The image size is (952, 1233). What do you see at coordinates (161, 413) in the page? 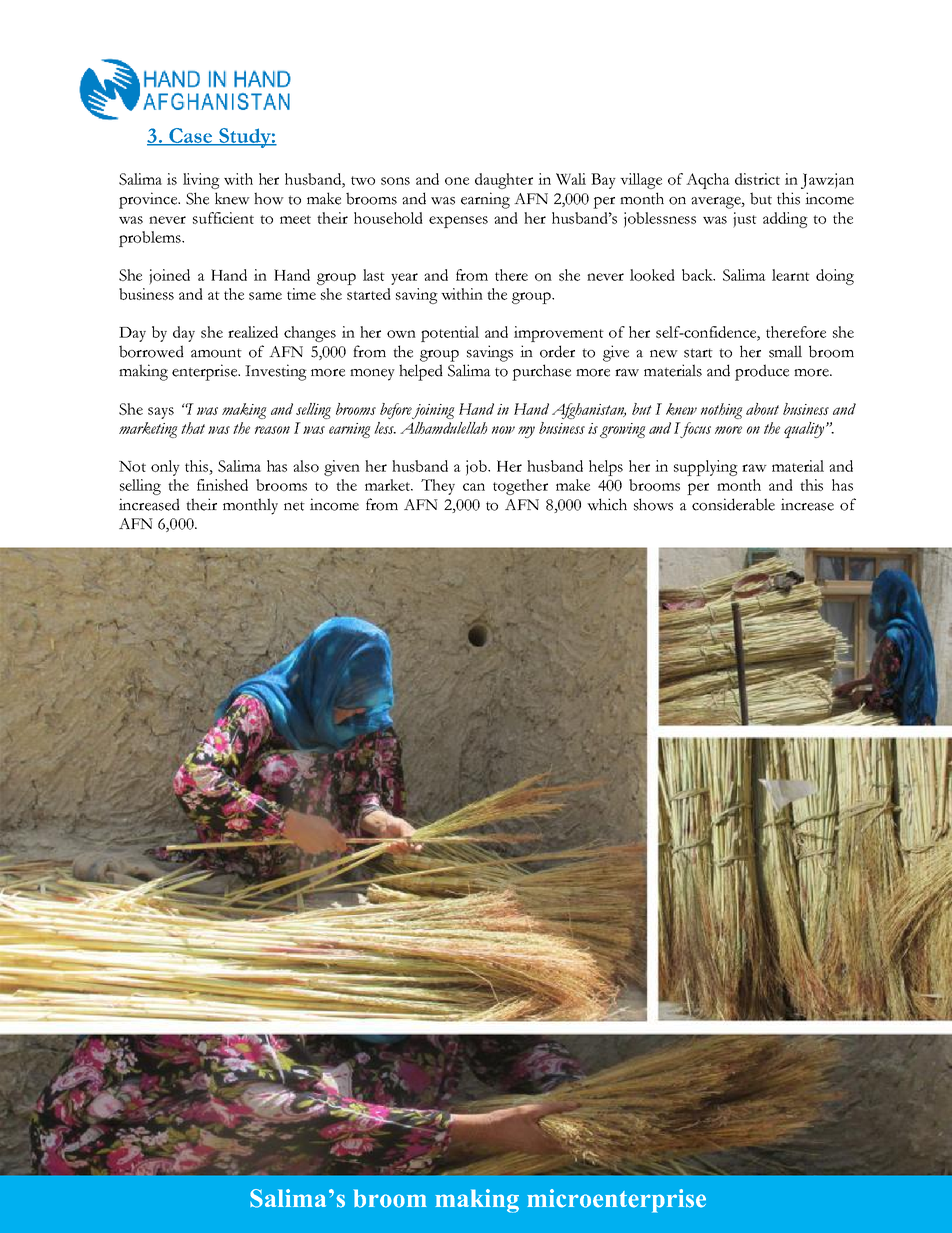
I see `says` at bounding box center [161, 413].
